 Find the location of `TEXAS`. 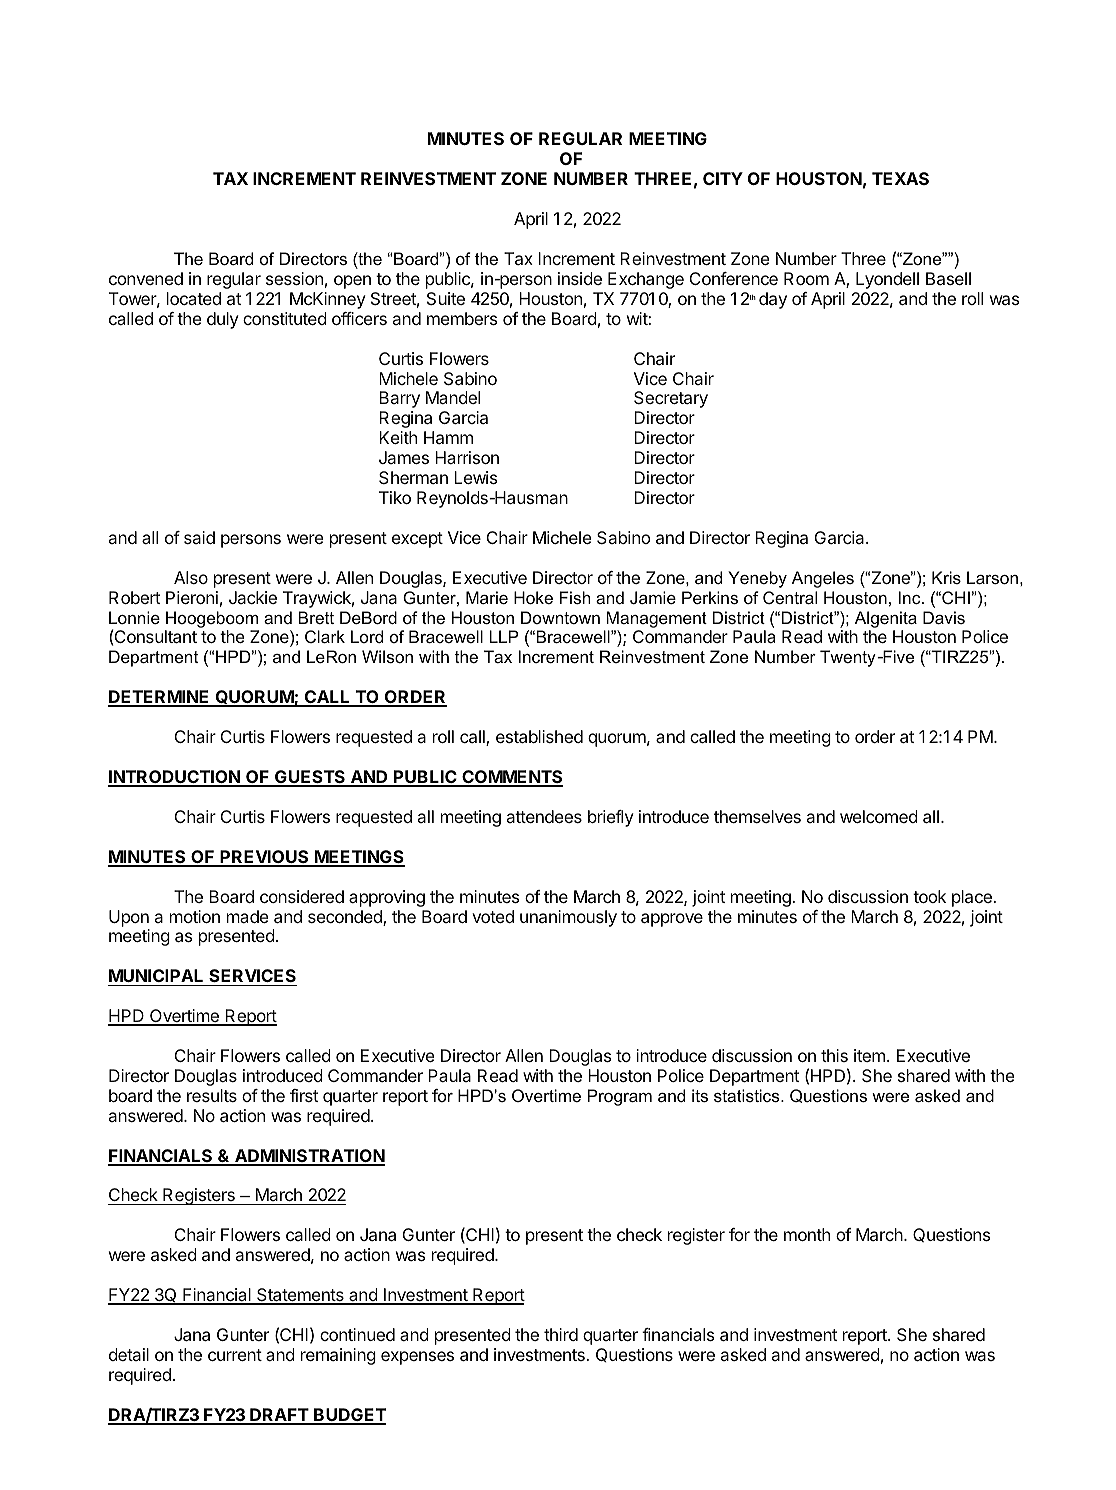

TEXAS is located at coordinates (900, 178).
